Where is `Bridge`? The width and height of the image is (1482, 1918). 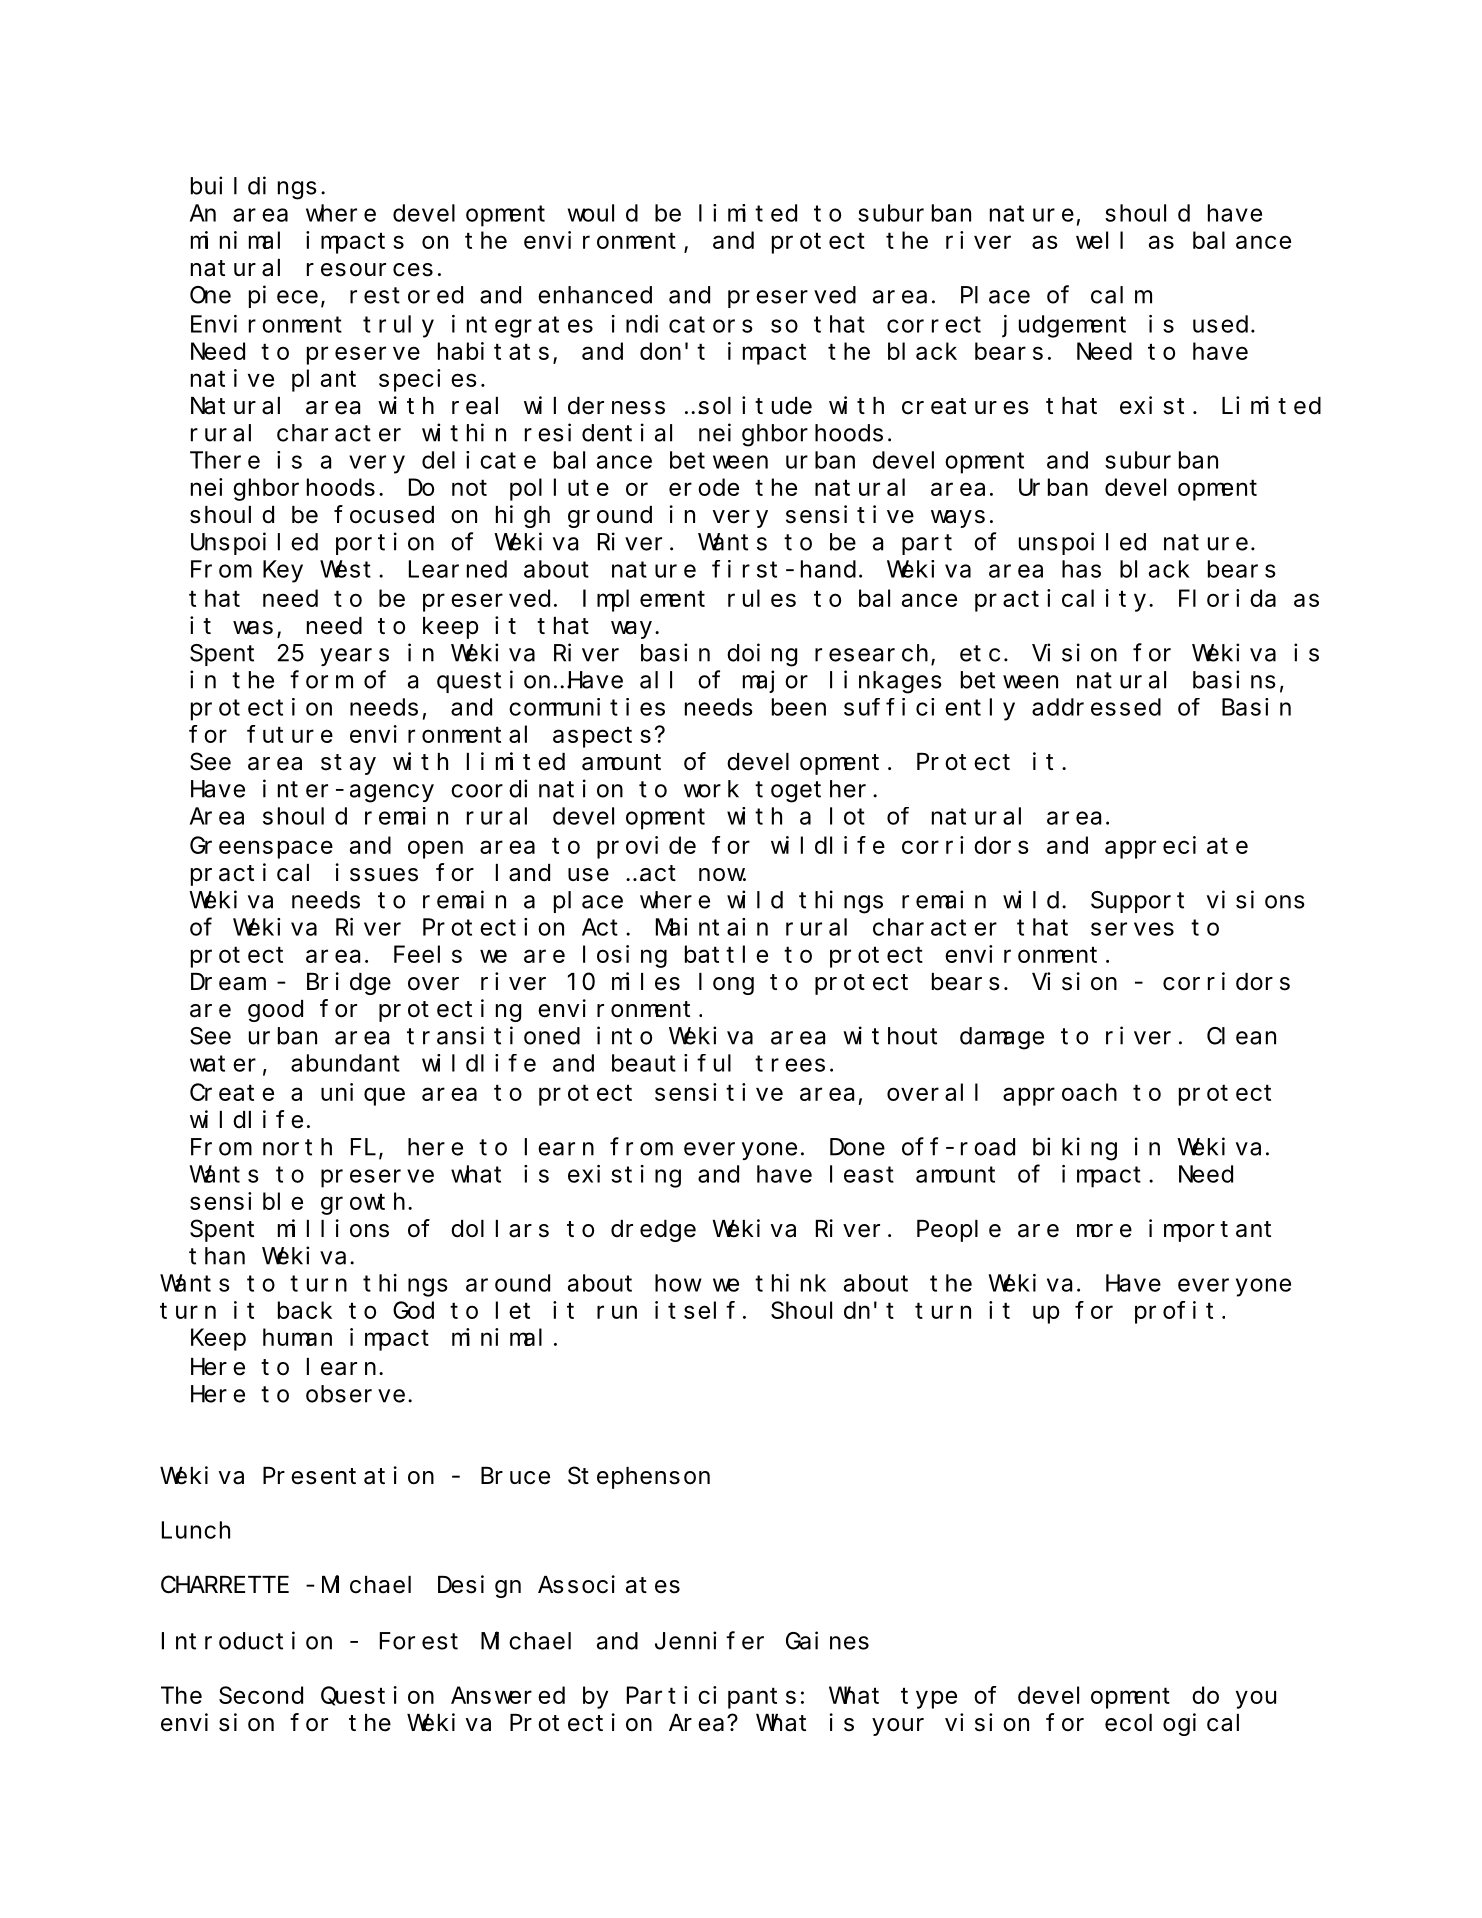 Bridge is located at coordinates (349, 983).
